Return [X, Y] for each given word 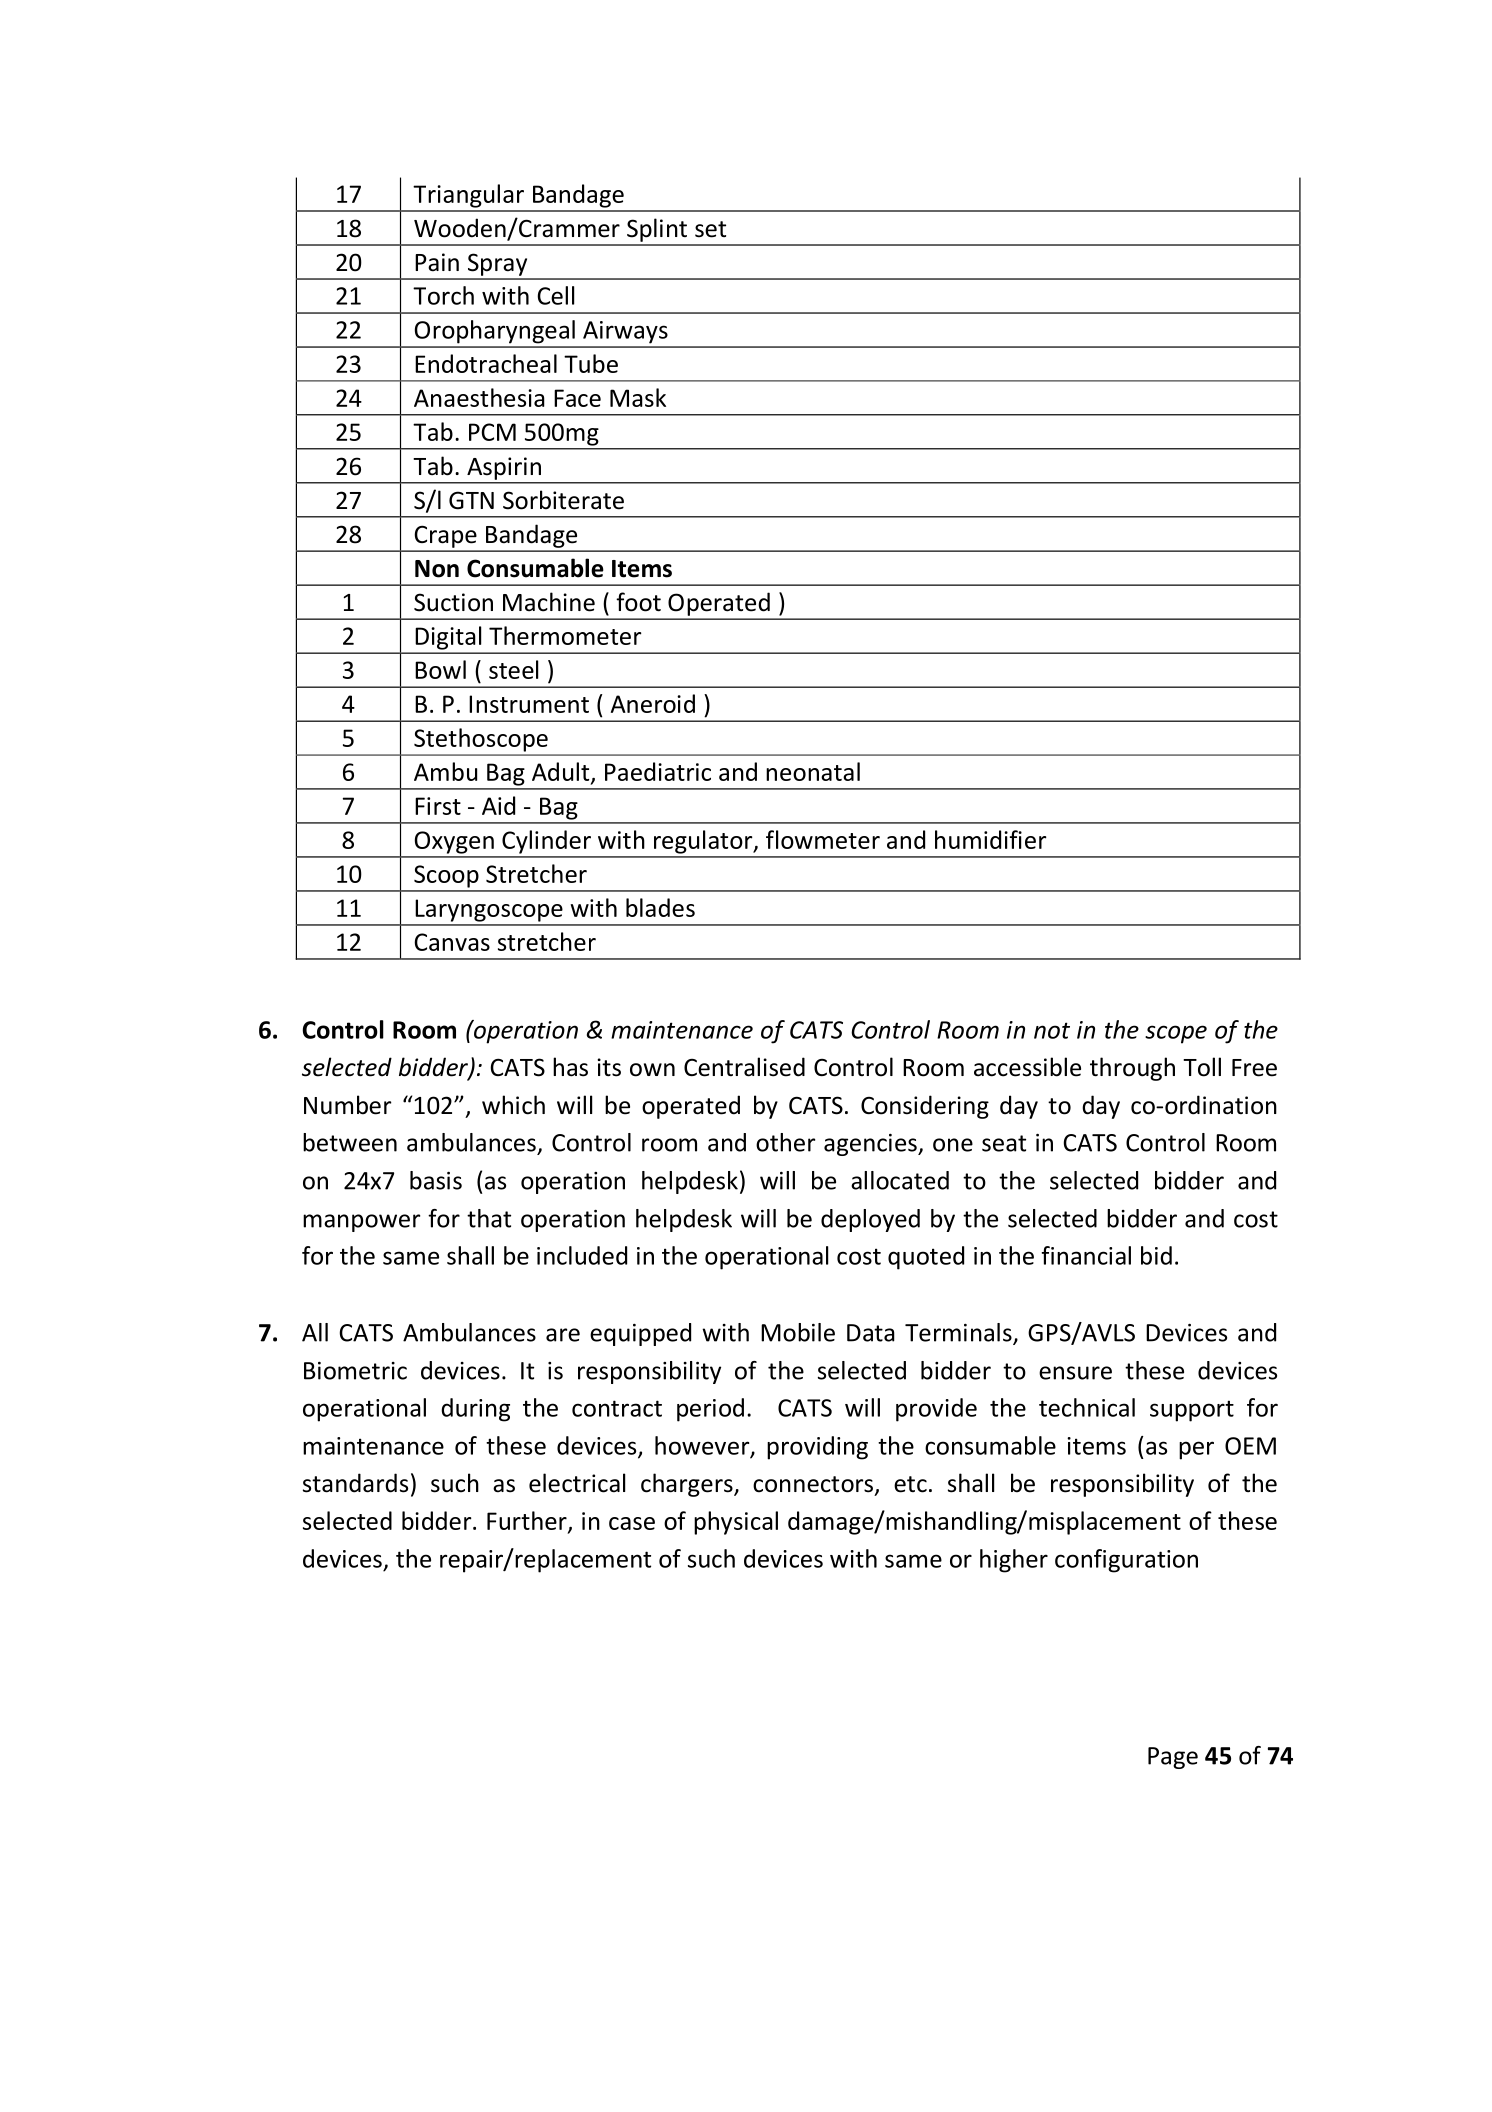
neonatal [813, 771]
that [489, 1218]
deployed [870, 1220]
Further [528, 1521]
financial [1086, 1255]
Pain [437, 262]
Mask [638, 397]
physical [736, 1523]
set [710, 229]
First [438, 806]
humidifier [991, 839]
